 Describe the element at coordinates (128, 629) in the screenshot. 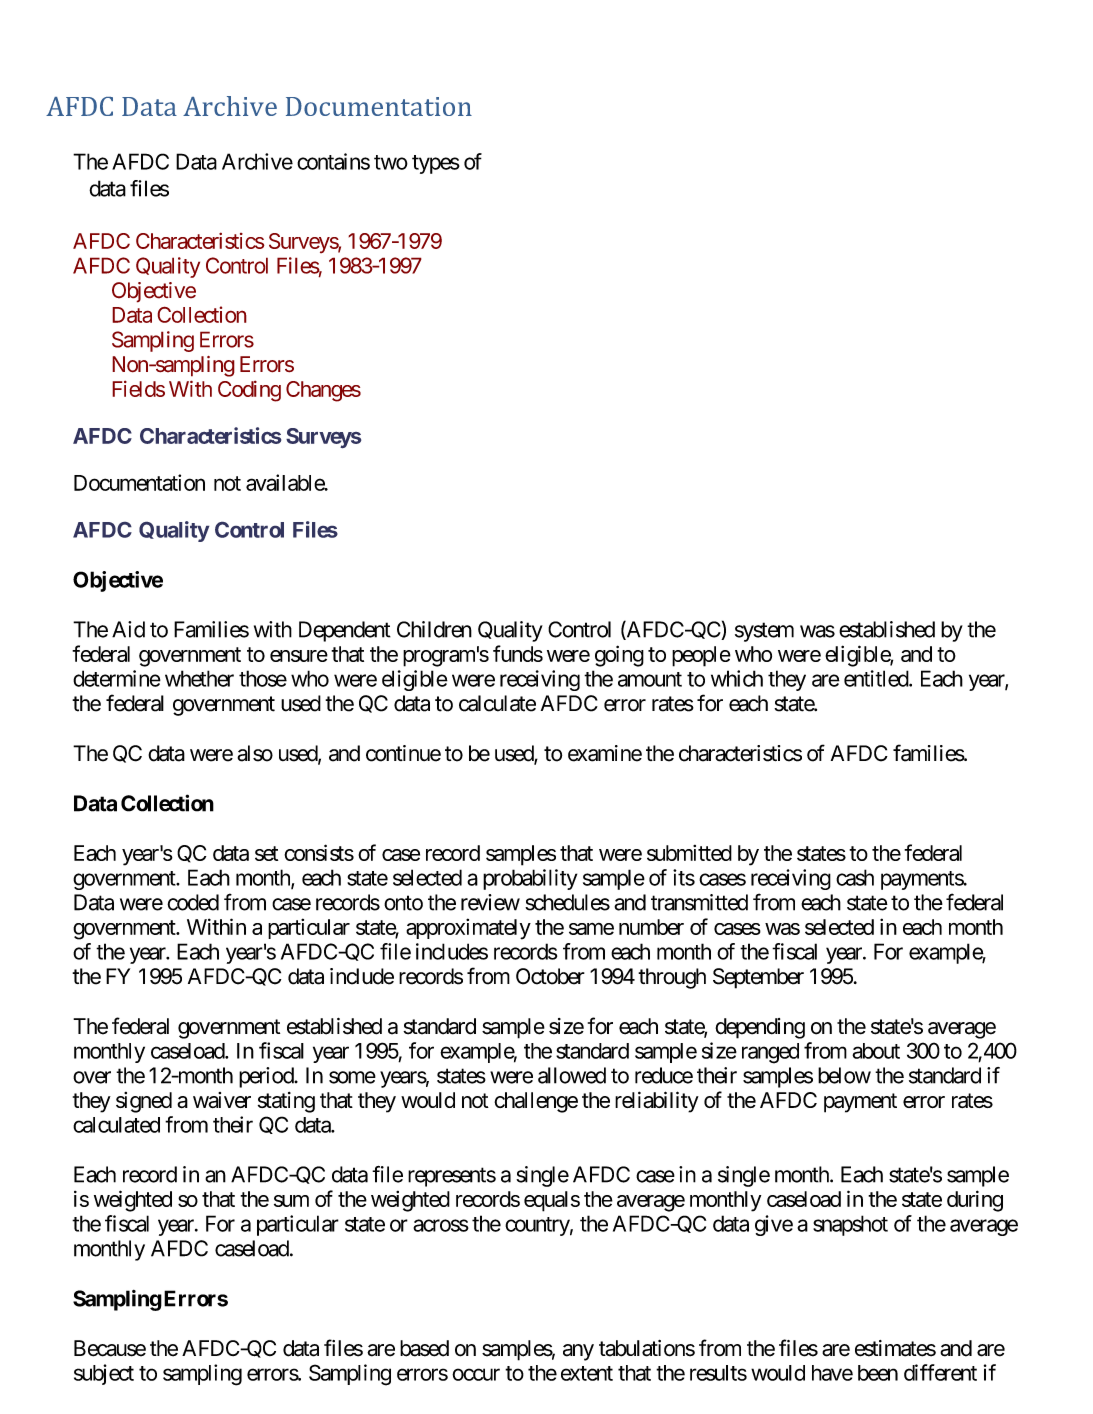

I see `Aid` at that location.
